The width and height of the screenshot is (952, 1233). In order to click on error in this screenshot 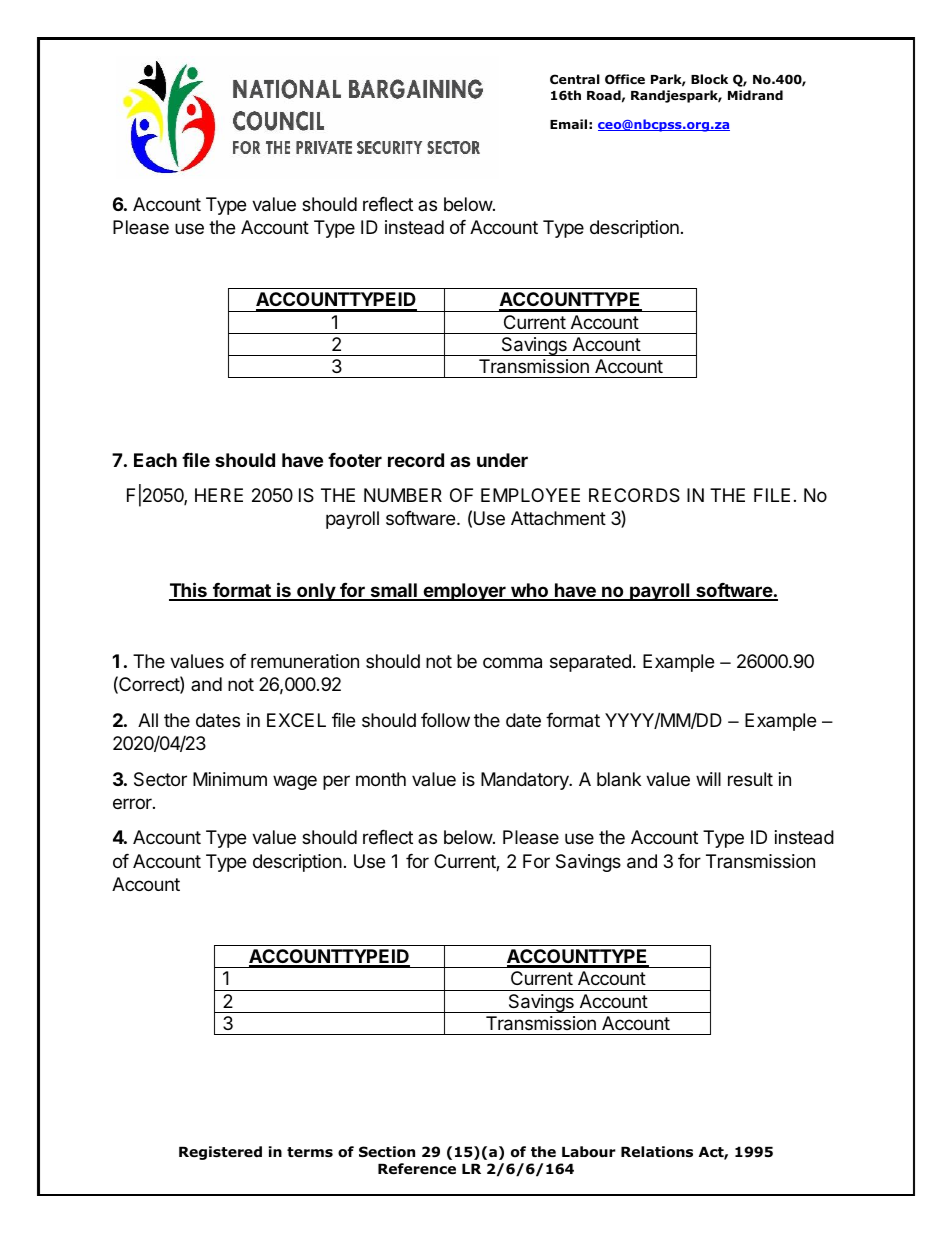, I will do `click(133, 803)`.
